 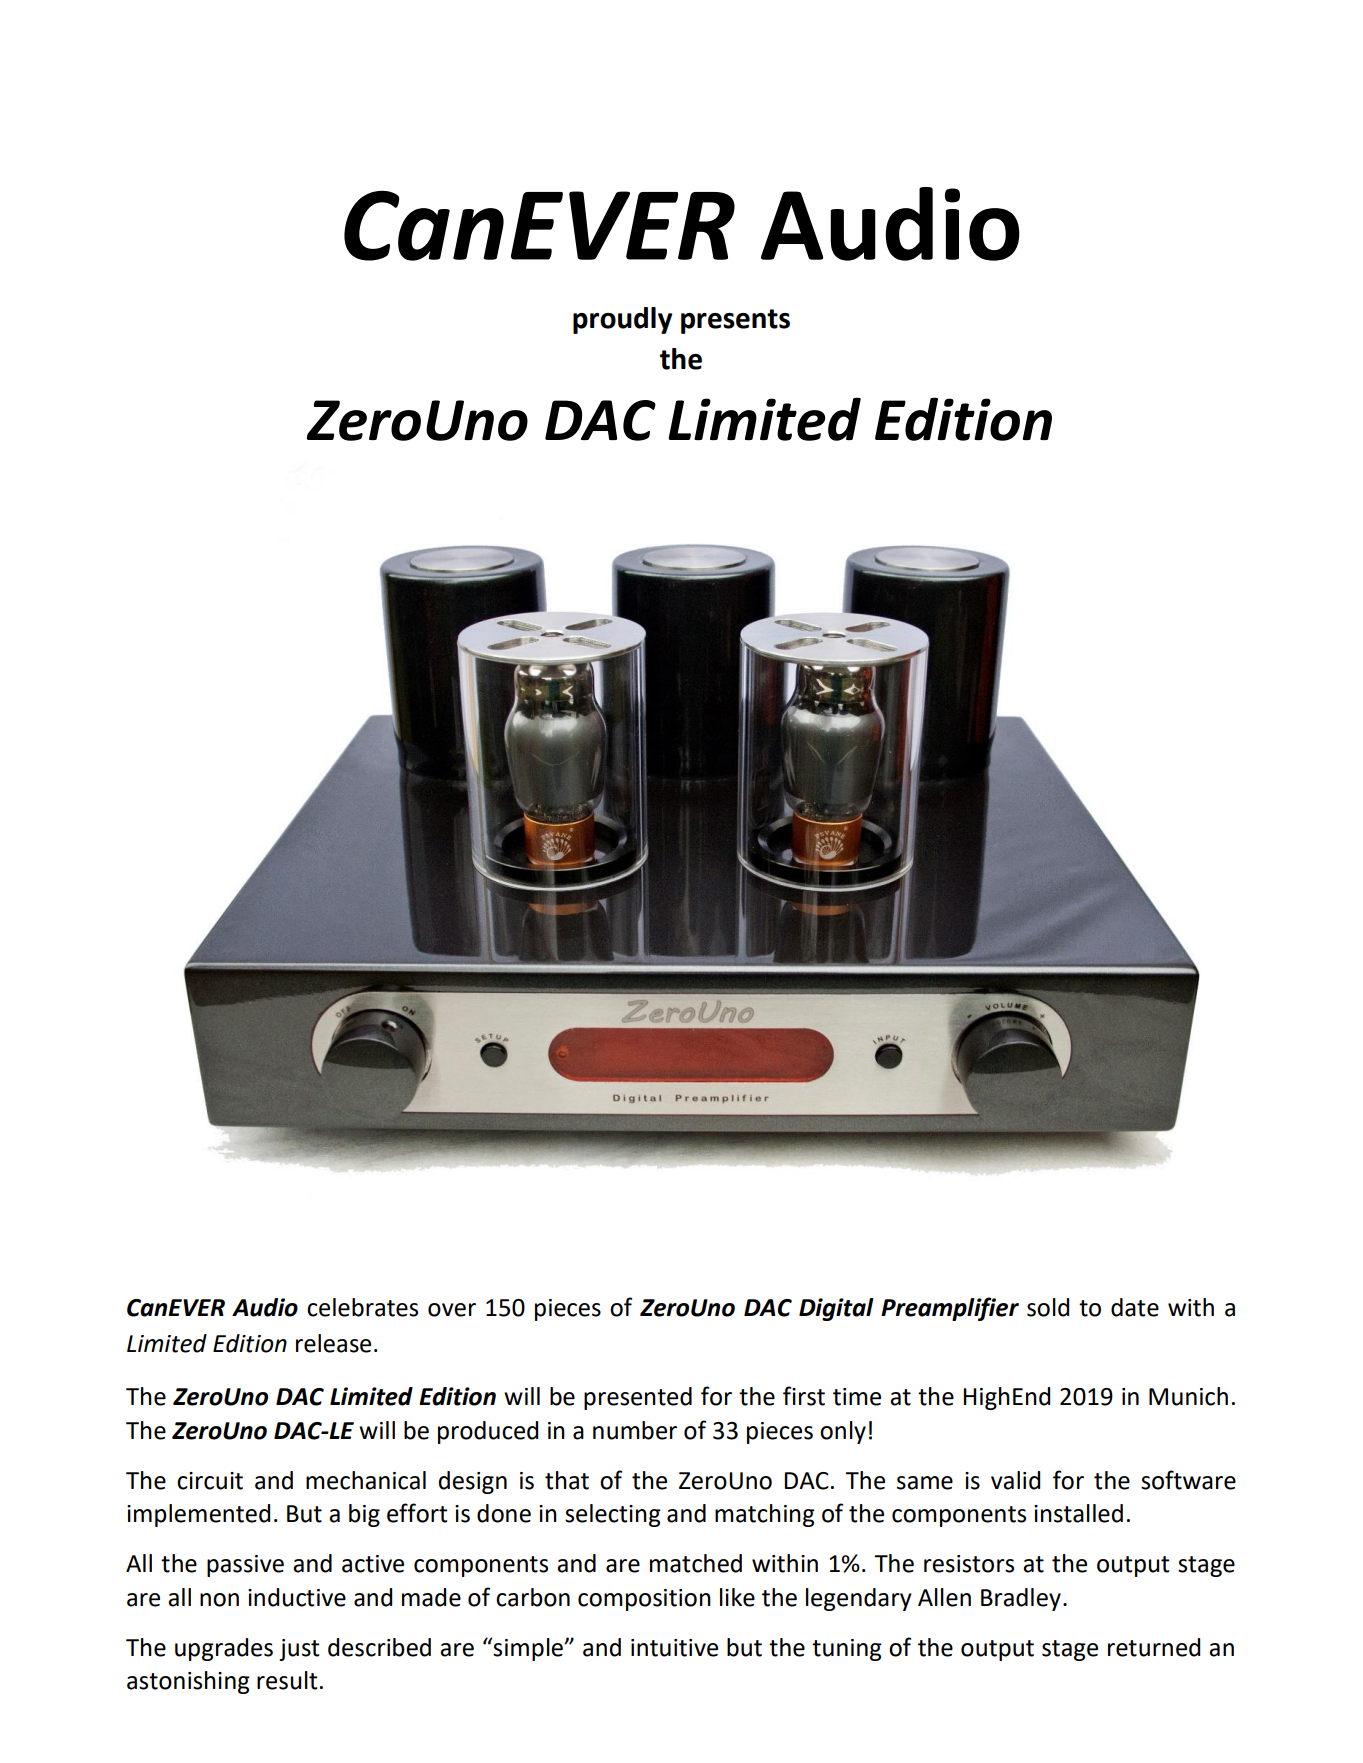 I want to click on Preamplifier, so click(x=950, y=1309).
